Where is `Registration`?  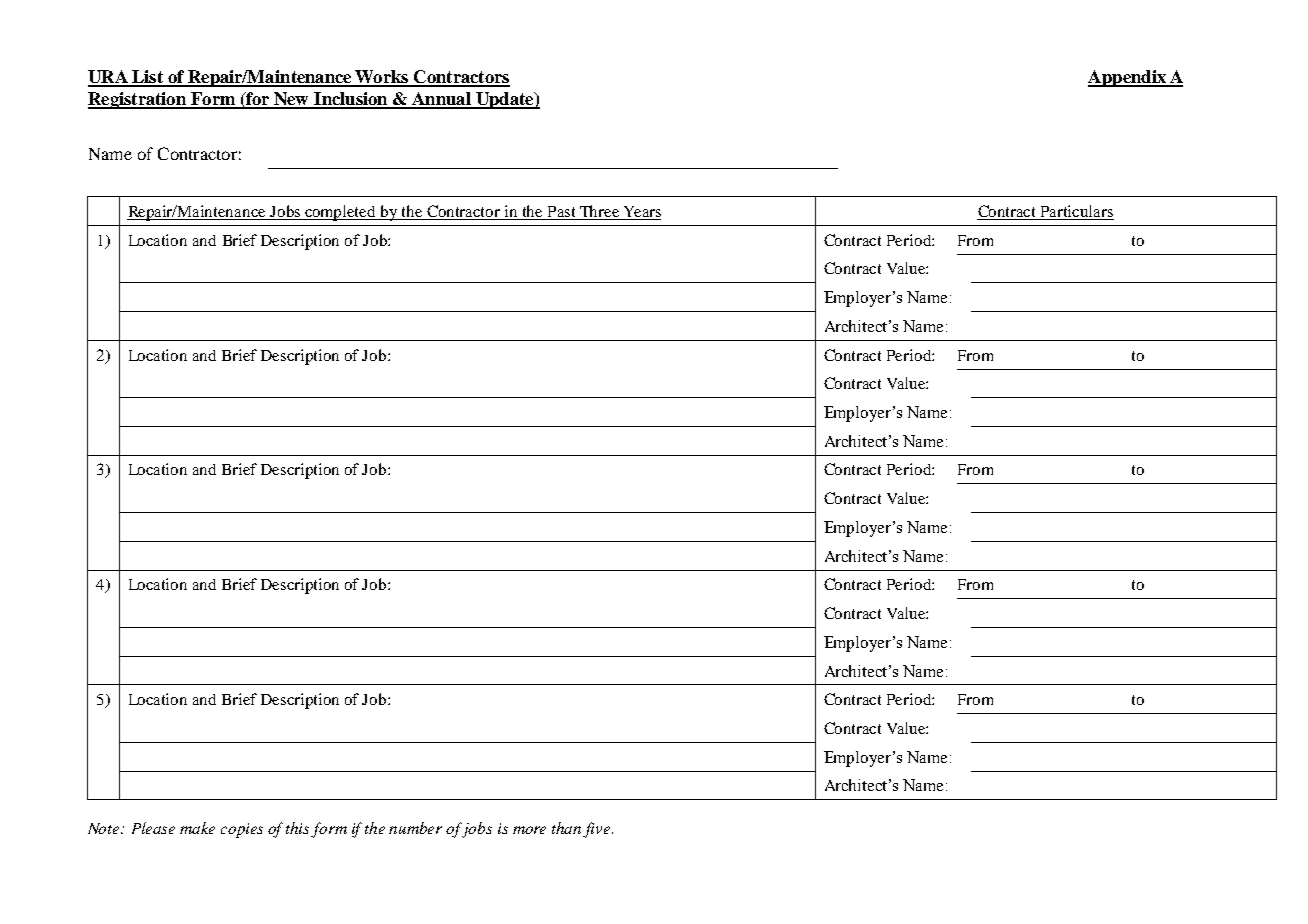
Registration is located at coordinates (138, 100).
